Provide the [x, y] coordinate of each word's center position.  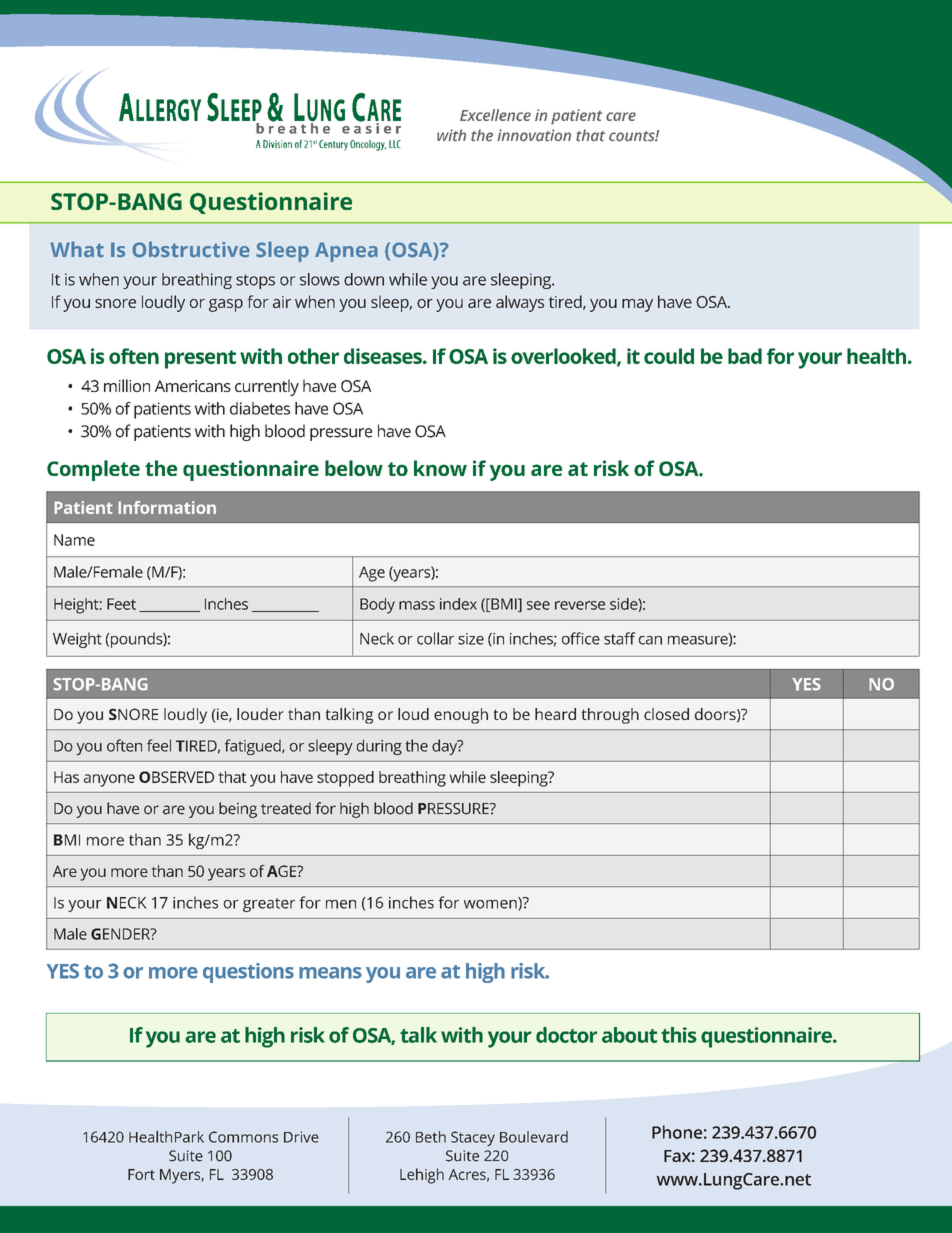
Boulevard [534, 1137]
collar [435, 638]
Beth [431, 1137]
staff [620, 638]
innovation [534, 135]
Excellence [495, 115]
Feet [121, 604]
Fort [141, 1174]
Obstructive [191, 249]
